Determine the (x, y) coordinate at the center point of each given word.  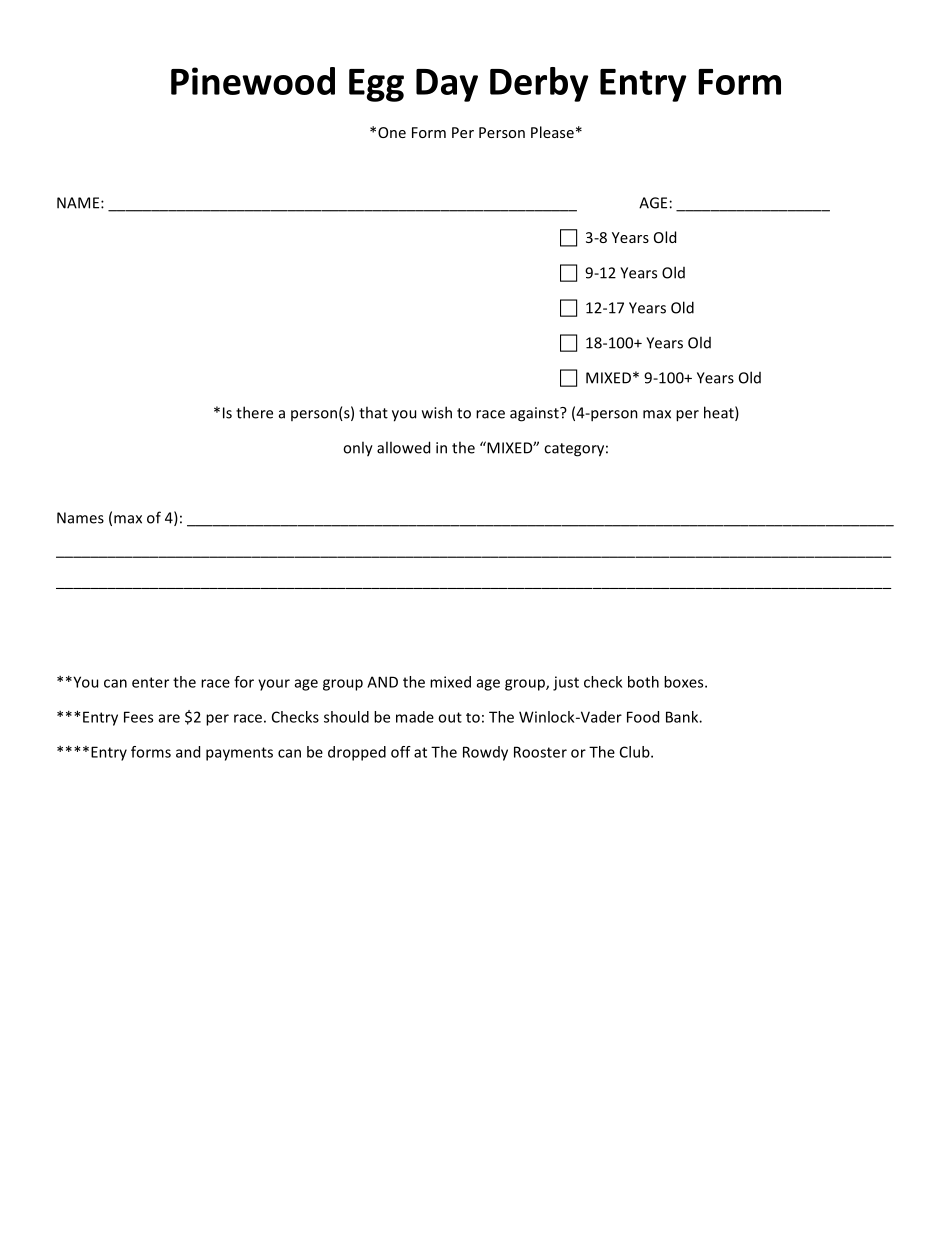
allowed (403, 447)
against (535, 414)
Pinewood (253, 81)
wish (437, 412)
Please (552, 132)
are (169, 718)
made (415, 717)
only (358, 449)
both (643, 682)
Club (636, 752)
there (254, 412)
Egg (376, 85)
